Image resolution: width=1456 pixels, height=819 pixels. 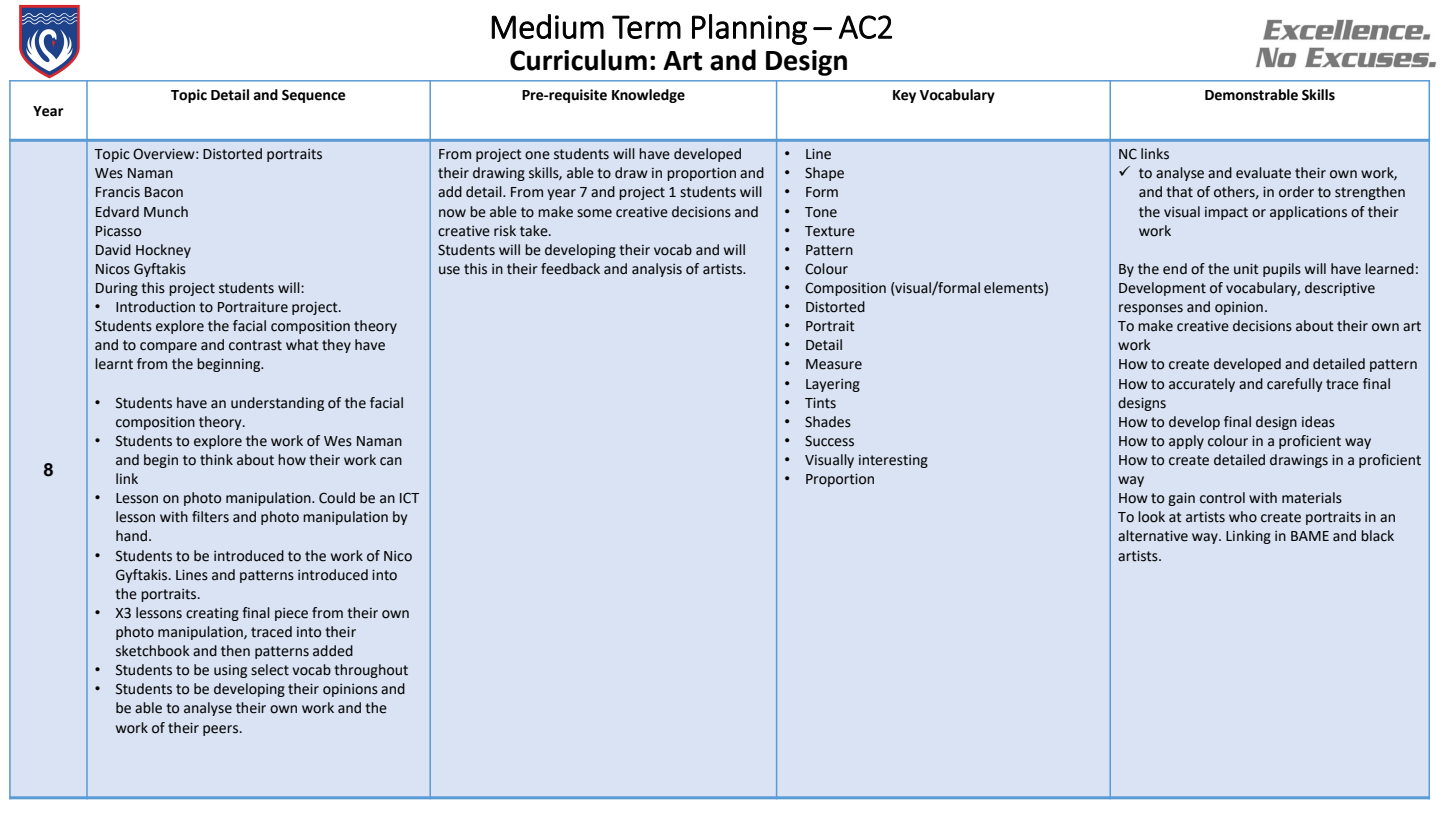 I want to click on understanding, so click(x=277, y=404).
